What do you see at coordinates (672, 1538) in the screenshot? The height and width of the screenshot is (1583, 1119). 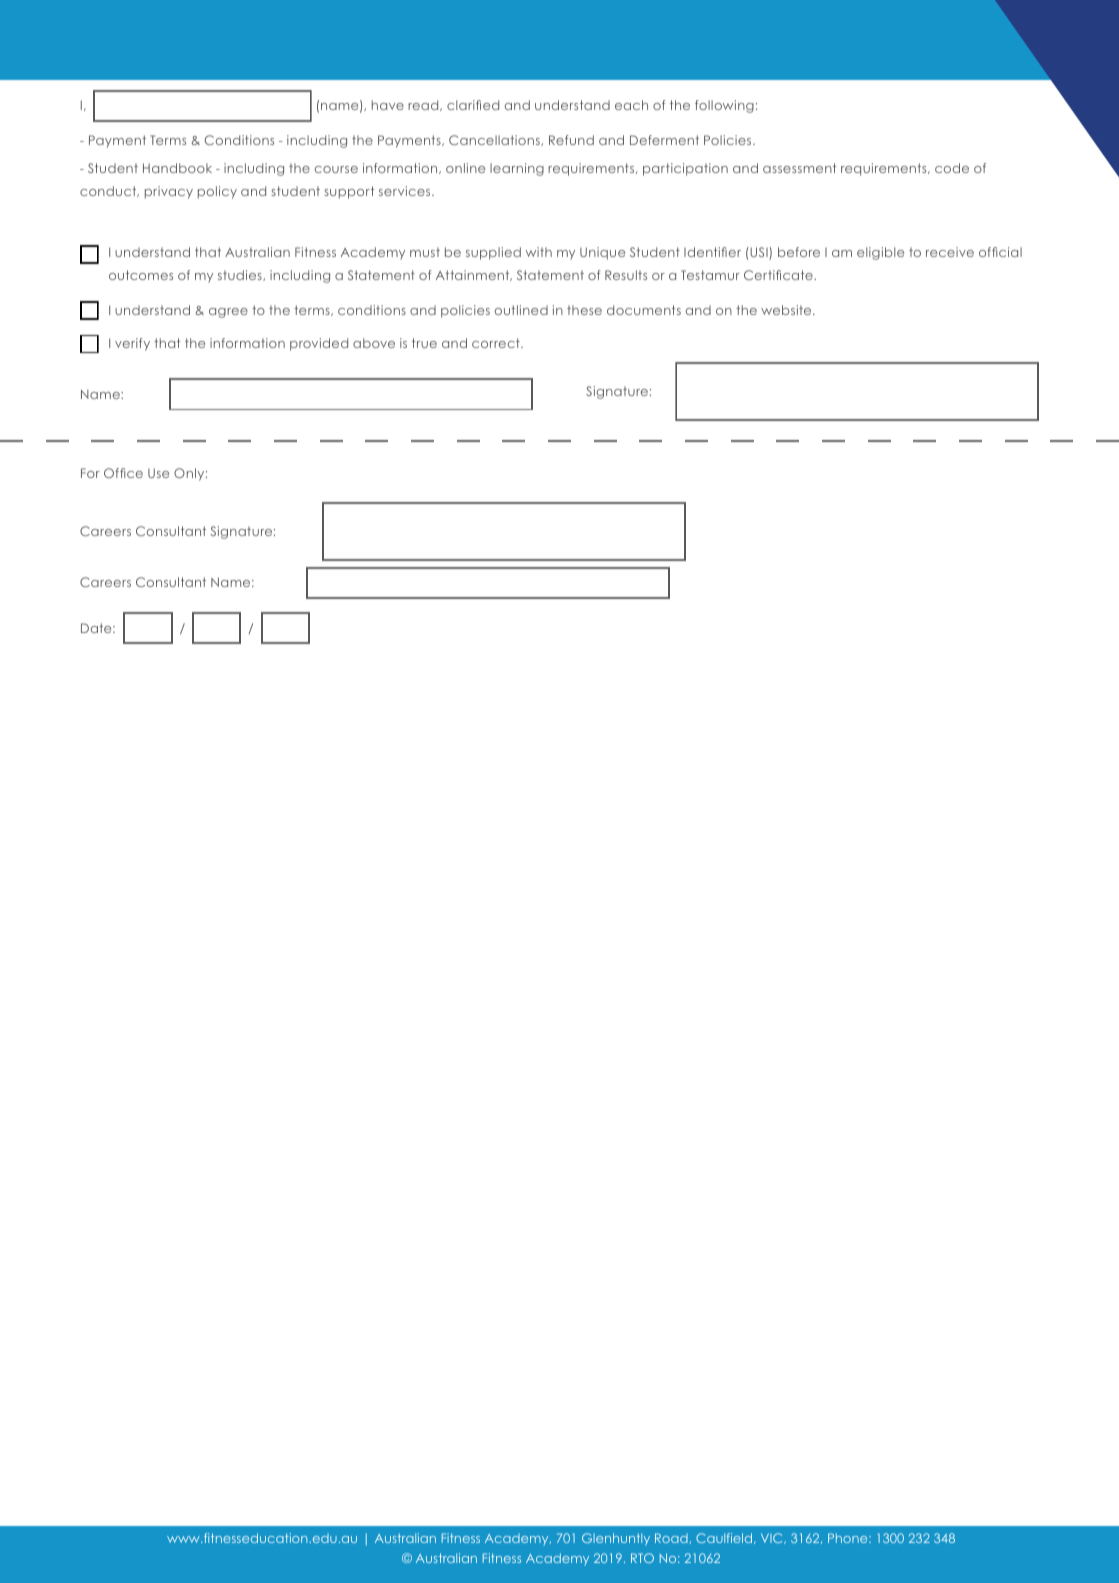 I see `Road` at bounding box center [672, 1538].
